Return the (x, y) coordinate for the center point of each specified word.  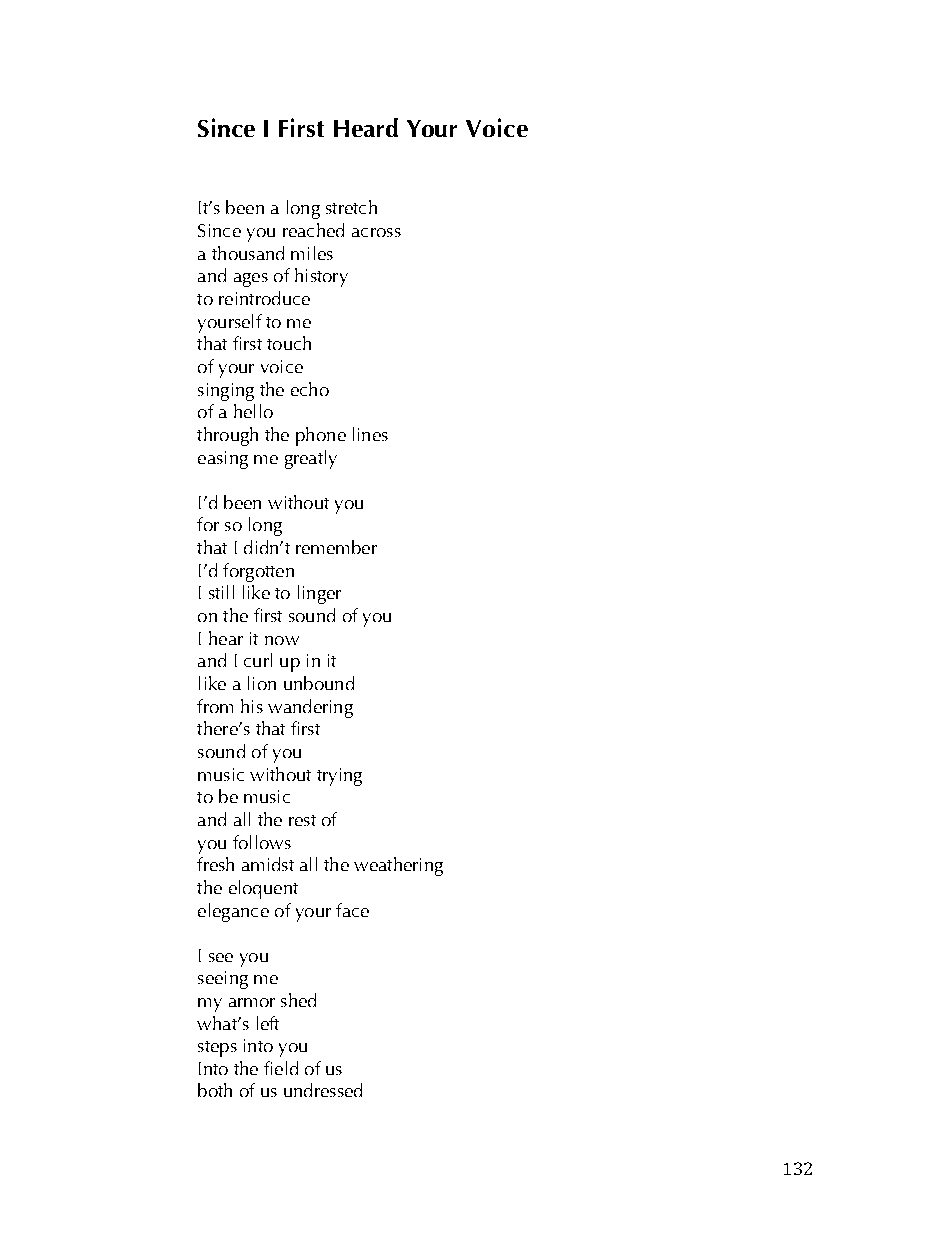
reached (313, 230)
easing (223, 460)
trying (339, 777)
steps (217, 1049)
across (376, 232)
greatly (311, 459)
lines (370, 434)
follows (262, 842)
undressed (323, 1090)
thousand (248, 253)
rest (302, 820)
